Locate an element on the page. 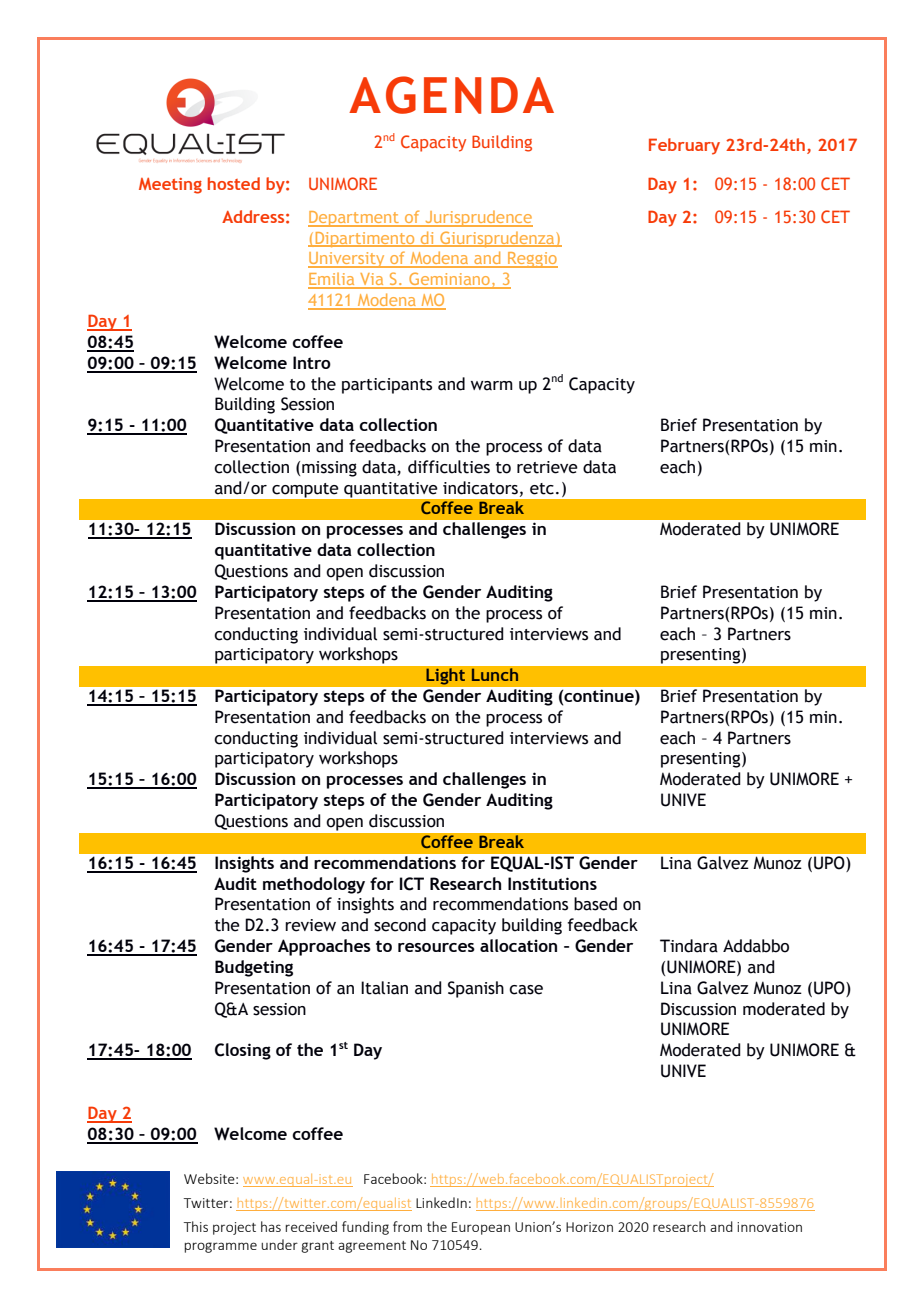  based is located at coordinates (595, 904).
